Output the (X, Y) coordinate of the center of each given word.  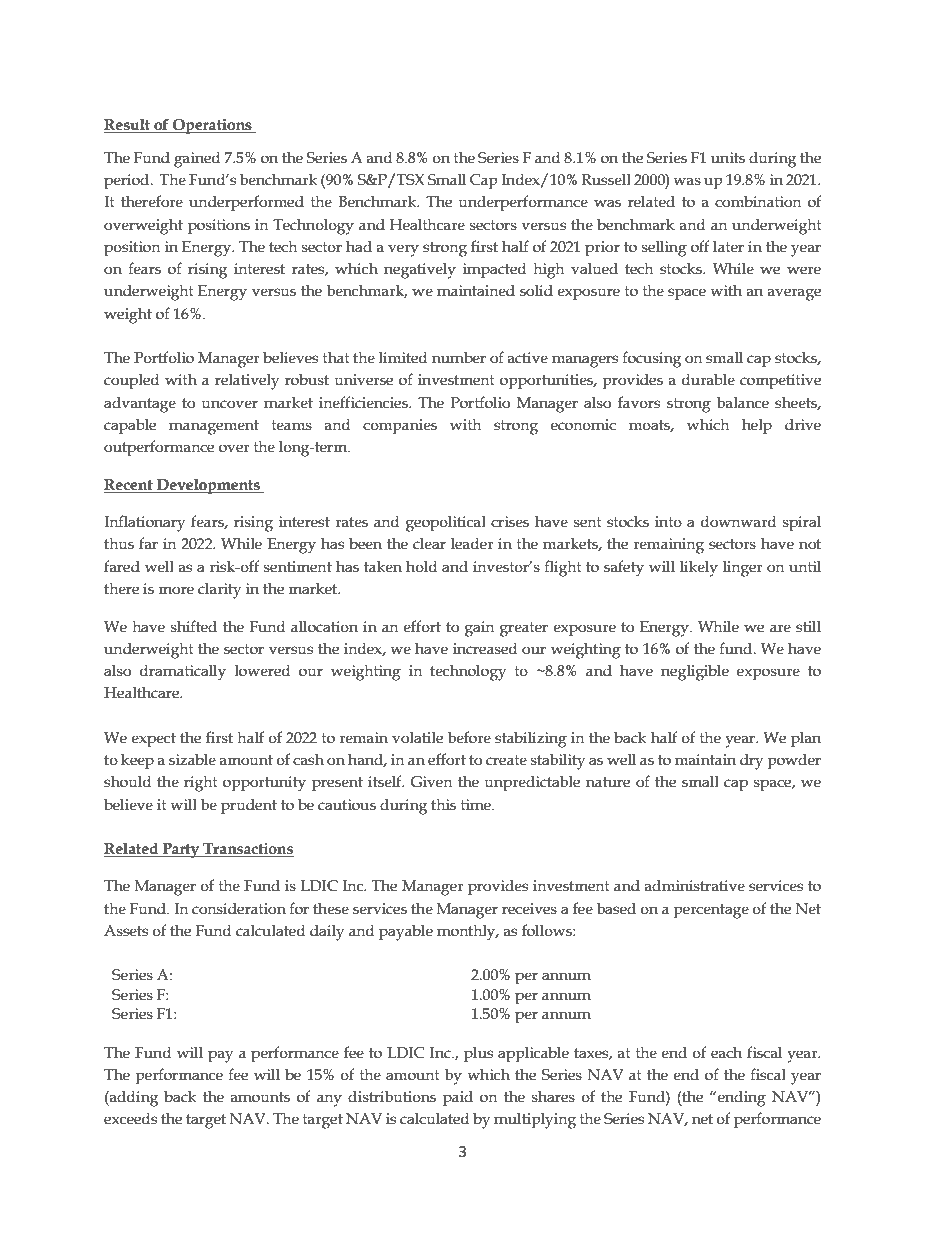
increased (485, 648)
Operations (212, 126)
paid (458, 1098)
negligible (695, 672)
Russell (606, 179)
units (728, 158)
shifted (194, 626)
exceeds (130, 1118)
